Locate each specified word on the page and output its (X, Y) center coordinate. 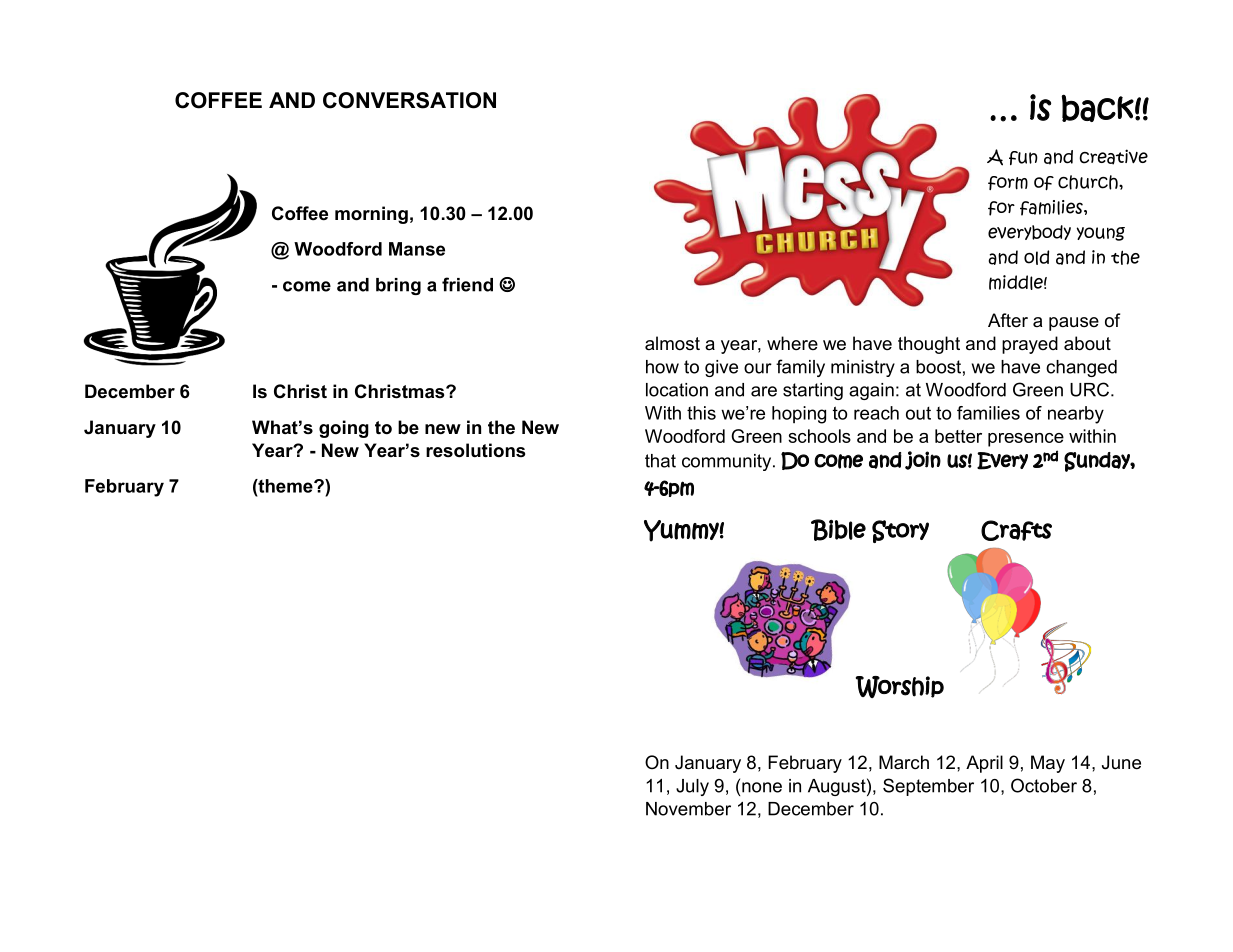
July (692, 787)
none (762, 787)
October (1044, 785)
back (1098, 108)
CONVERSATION (409, 100)
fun (1023, 158)
